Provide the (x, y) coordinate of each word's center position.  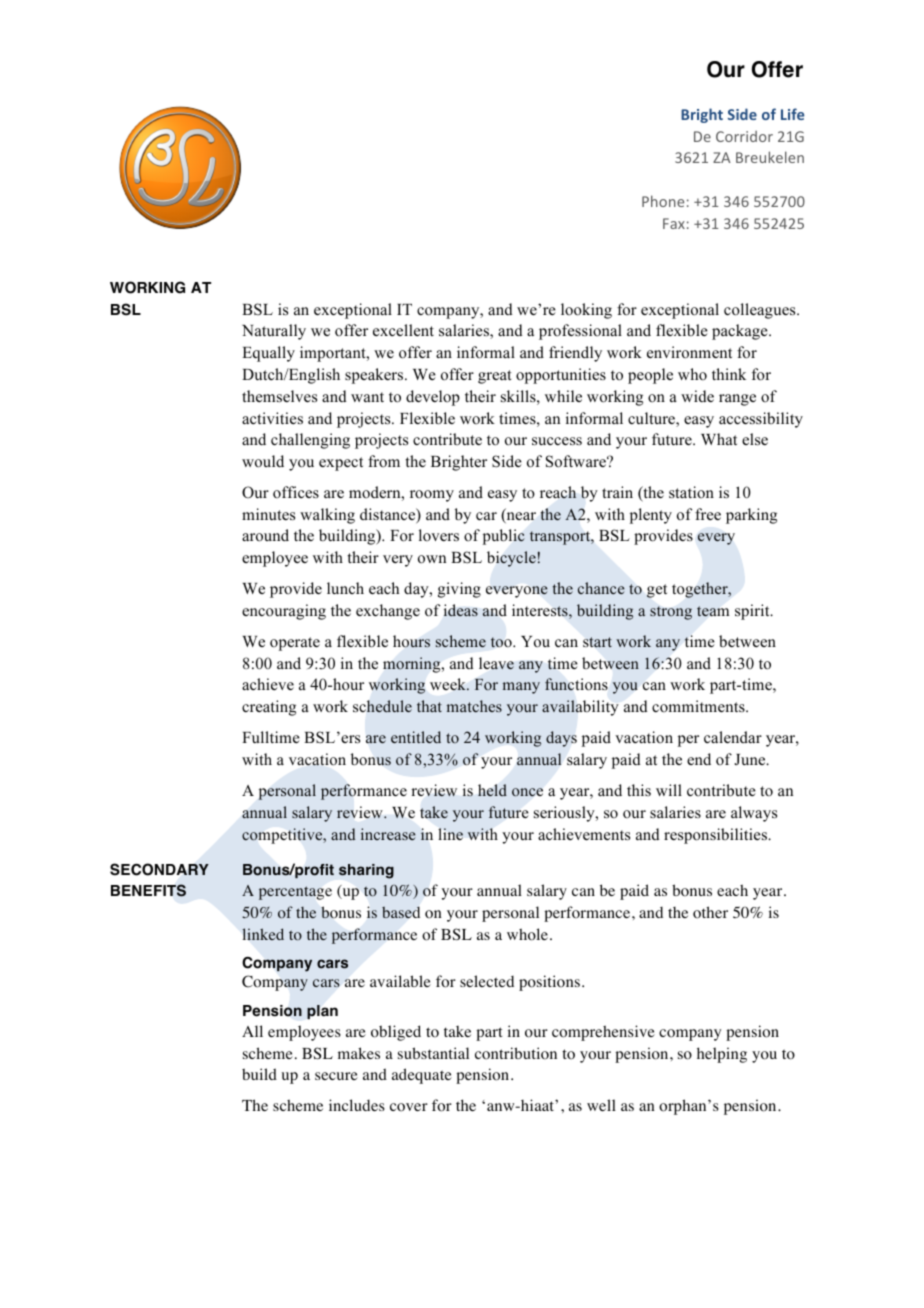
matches (474, 706)
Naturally (274, 332)
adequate (422, 1076)
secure (336, 1076)
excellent (403, 330)
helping (722, 1055)
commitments (699, 706)
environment (689, 352)
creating (269, 708)
